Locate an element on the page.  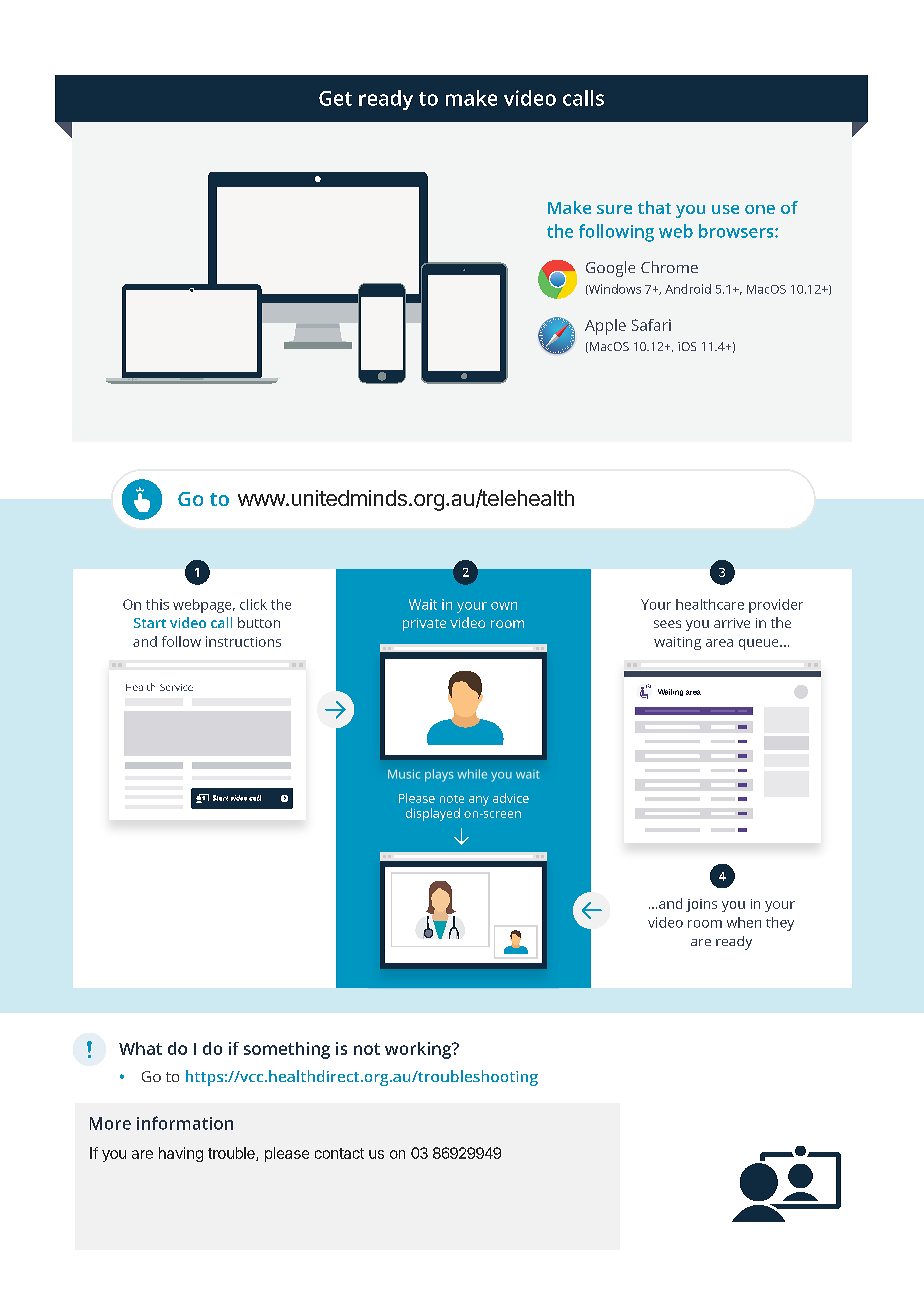
sure is located at coordinates (614, 209).
